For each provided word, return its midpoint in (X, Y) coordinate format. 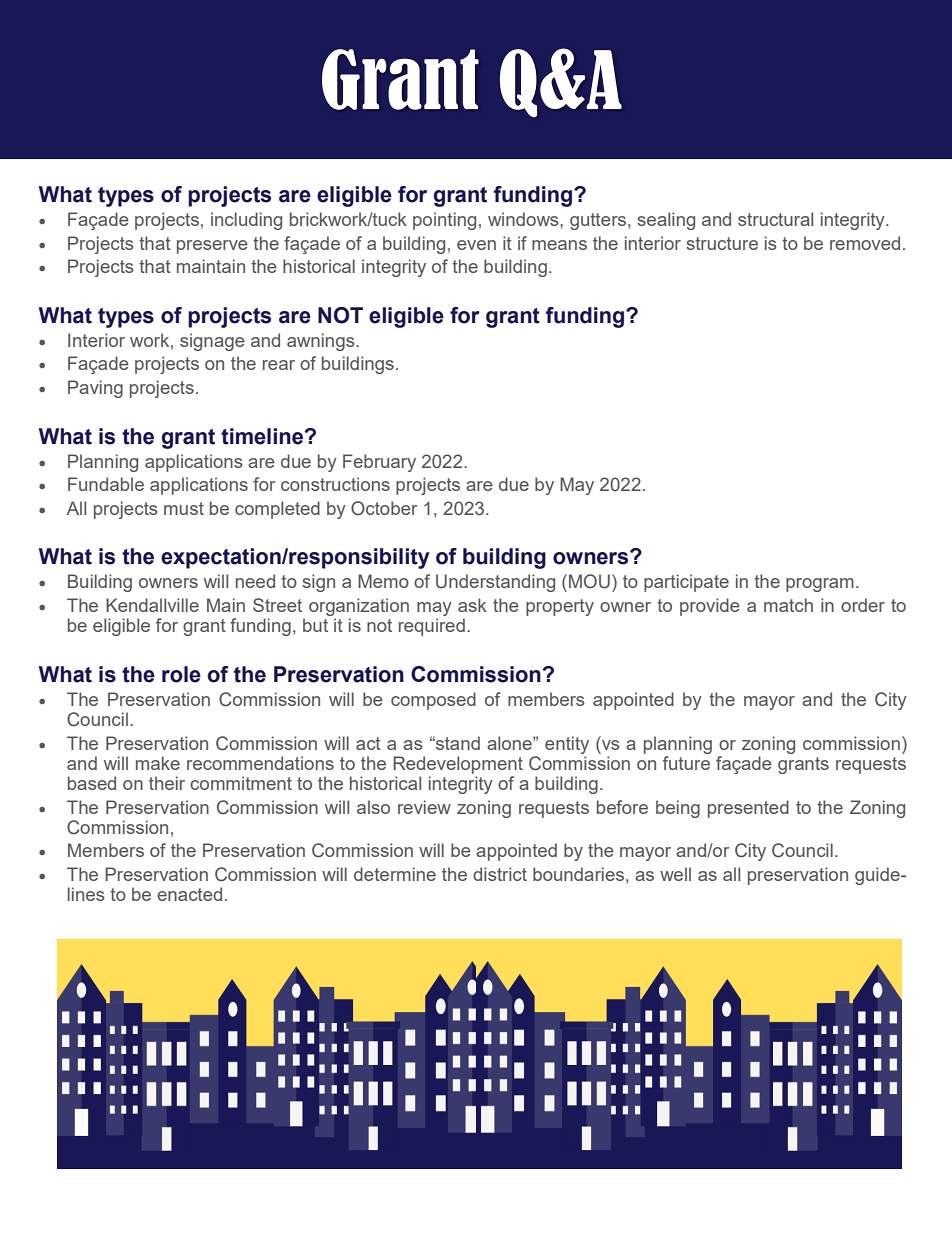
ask (472, 605)
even (476, 245)
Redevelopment (458, 765)
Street (277, 605)
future (686, 763)
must (184, 508)
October (384, 508)
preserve (212, 247)
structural (775, 219)
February (379, 463)
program (820, 585)
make (158, 763)
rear (279, 365)
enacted (189, 894)
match (788, 605)
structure (722, 243)
